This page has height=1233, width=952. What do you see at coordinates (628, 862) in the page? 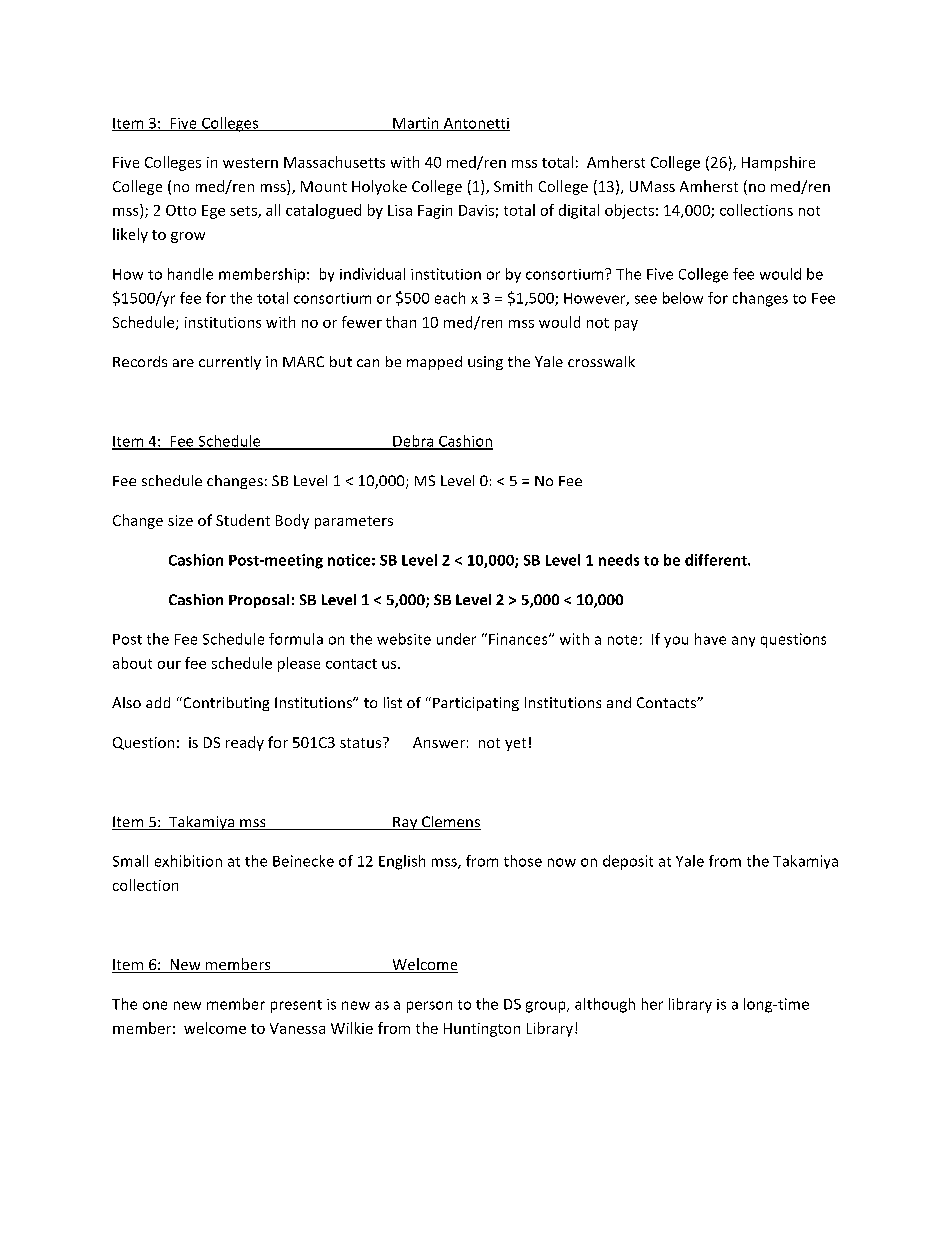
I see `deposit` at bounding box center [628, 862].
